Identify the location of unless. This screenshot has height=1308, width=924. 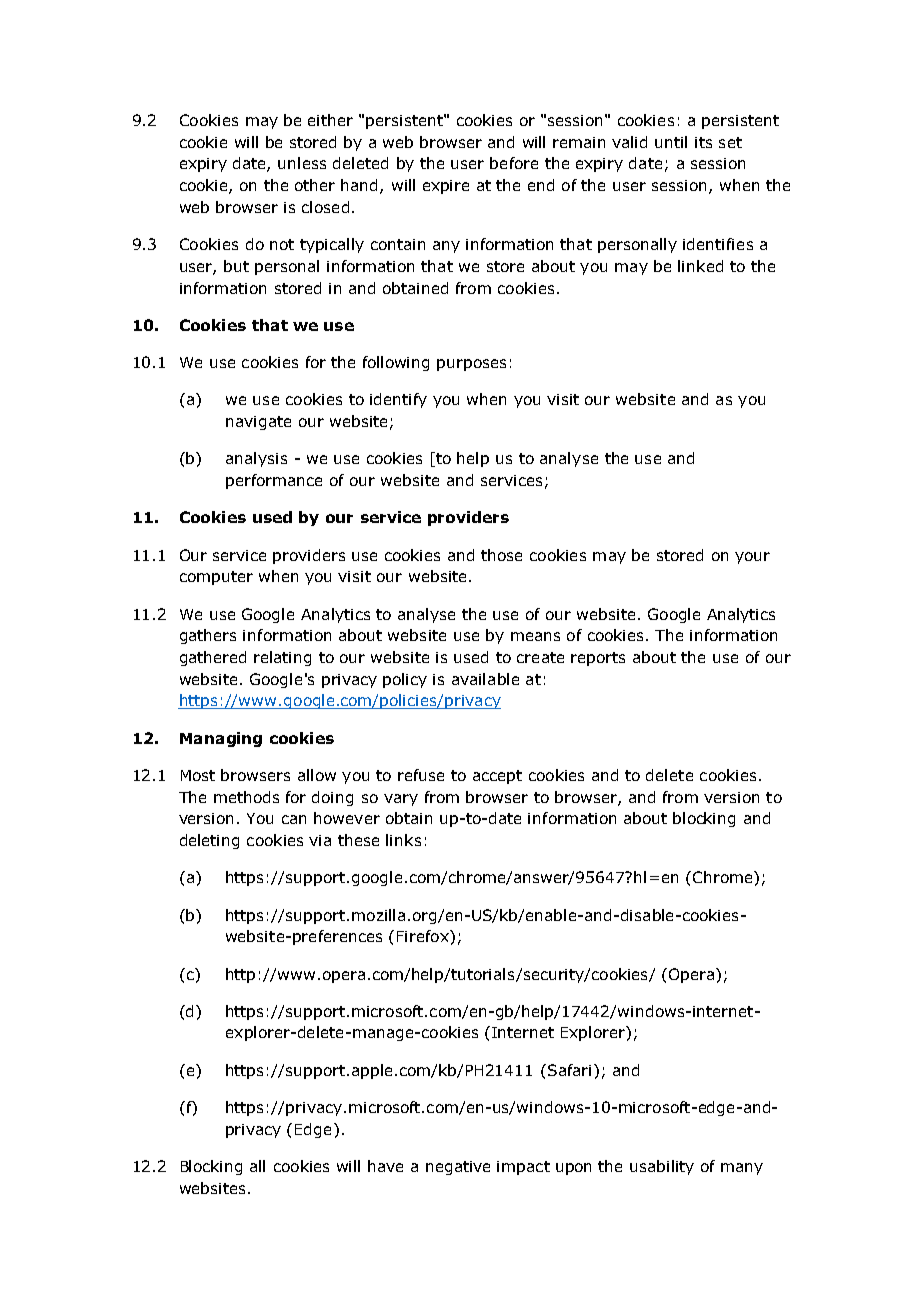
(302, 163).
